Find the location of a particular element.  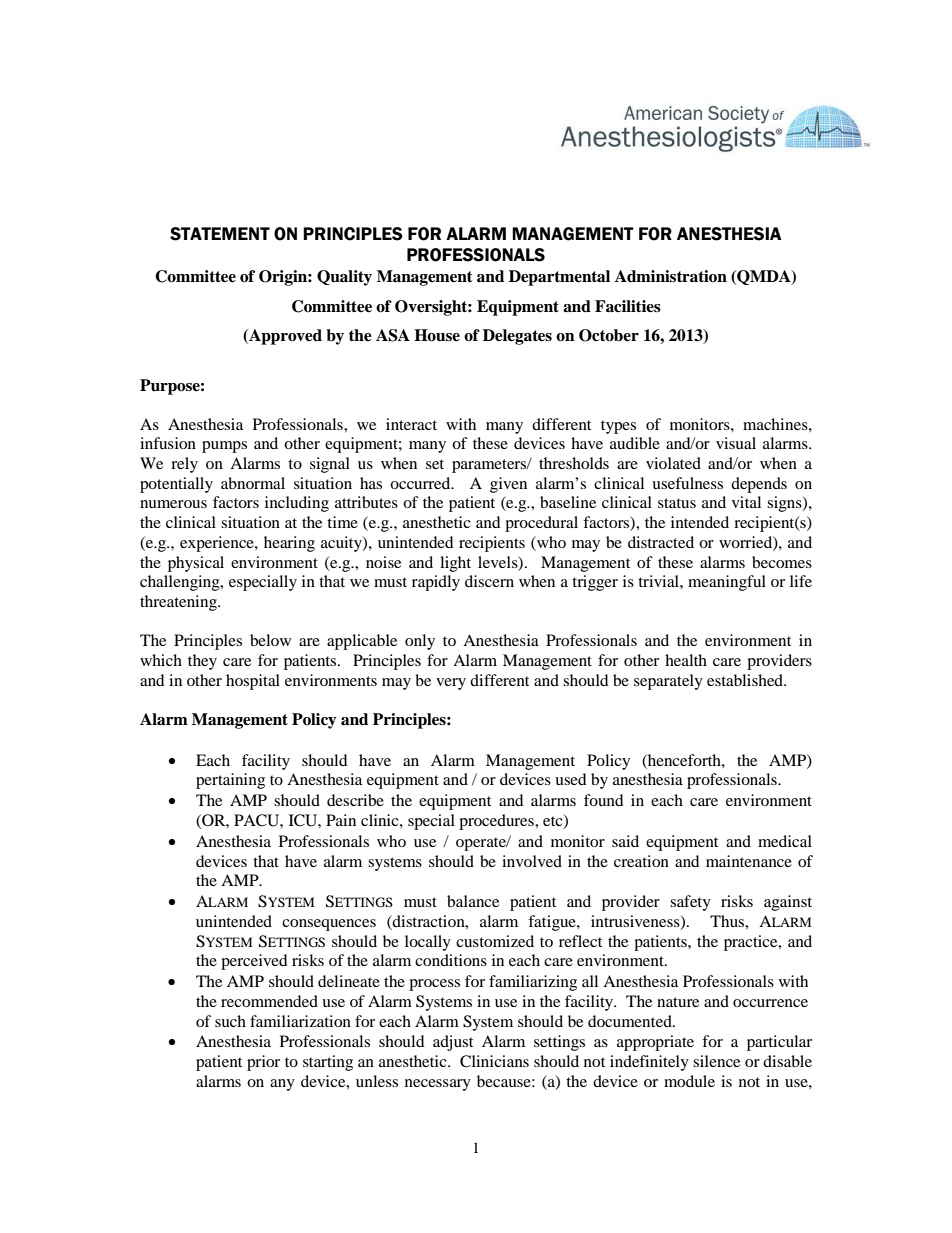

pertaining is located at coordinates (230, 781).
